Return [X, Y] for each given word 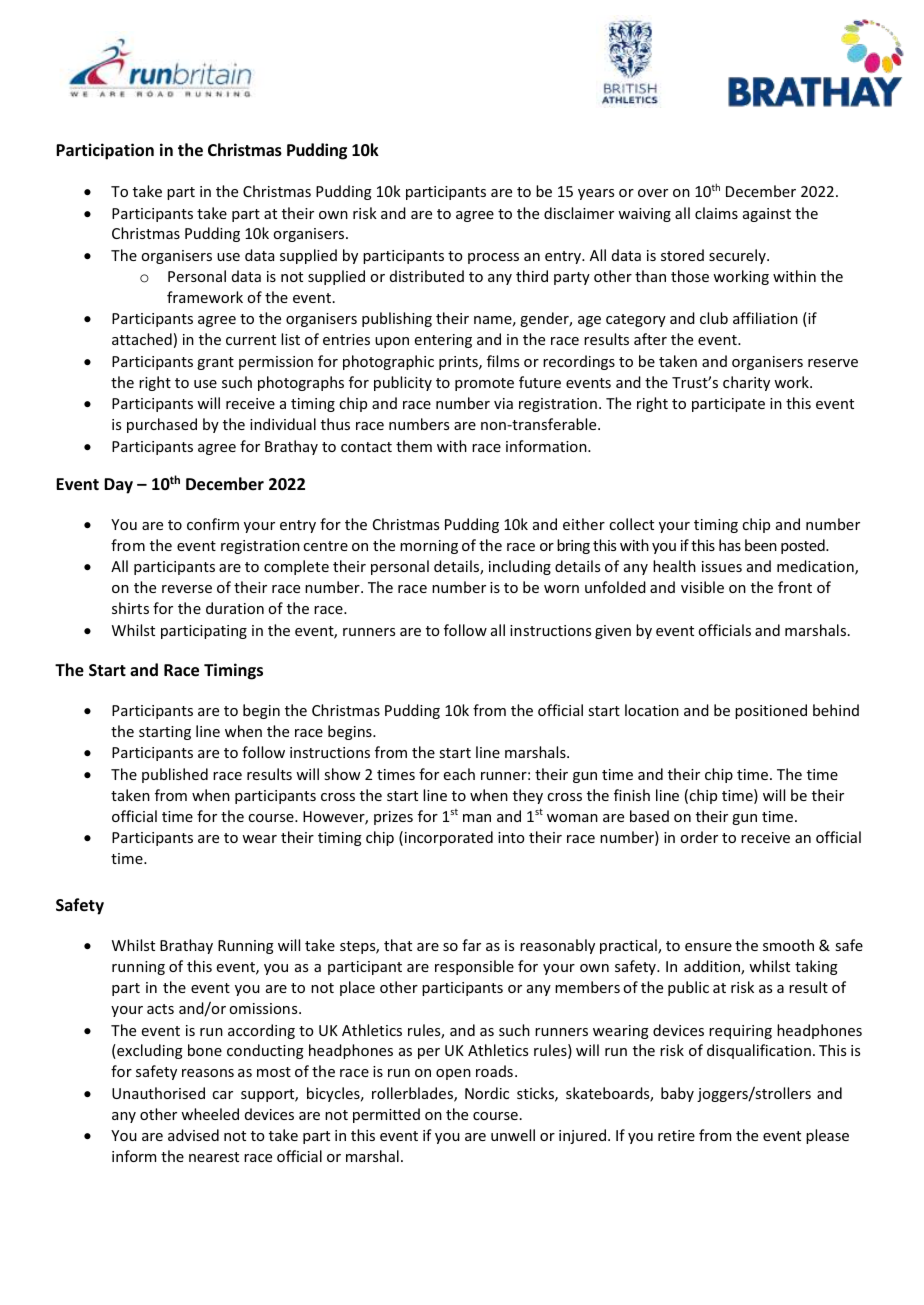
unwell [513, 1135]
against [767, 215]
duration [235, 608]
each [459, 774]
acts [160, 1009]
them [414, 446]
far [471, 945]
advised [193, 1135]
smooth [788, 945]
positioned [771, 711]
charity [746, 383]
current [251, 340]
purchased [162, 425]
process [493, 258]
